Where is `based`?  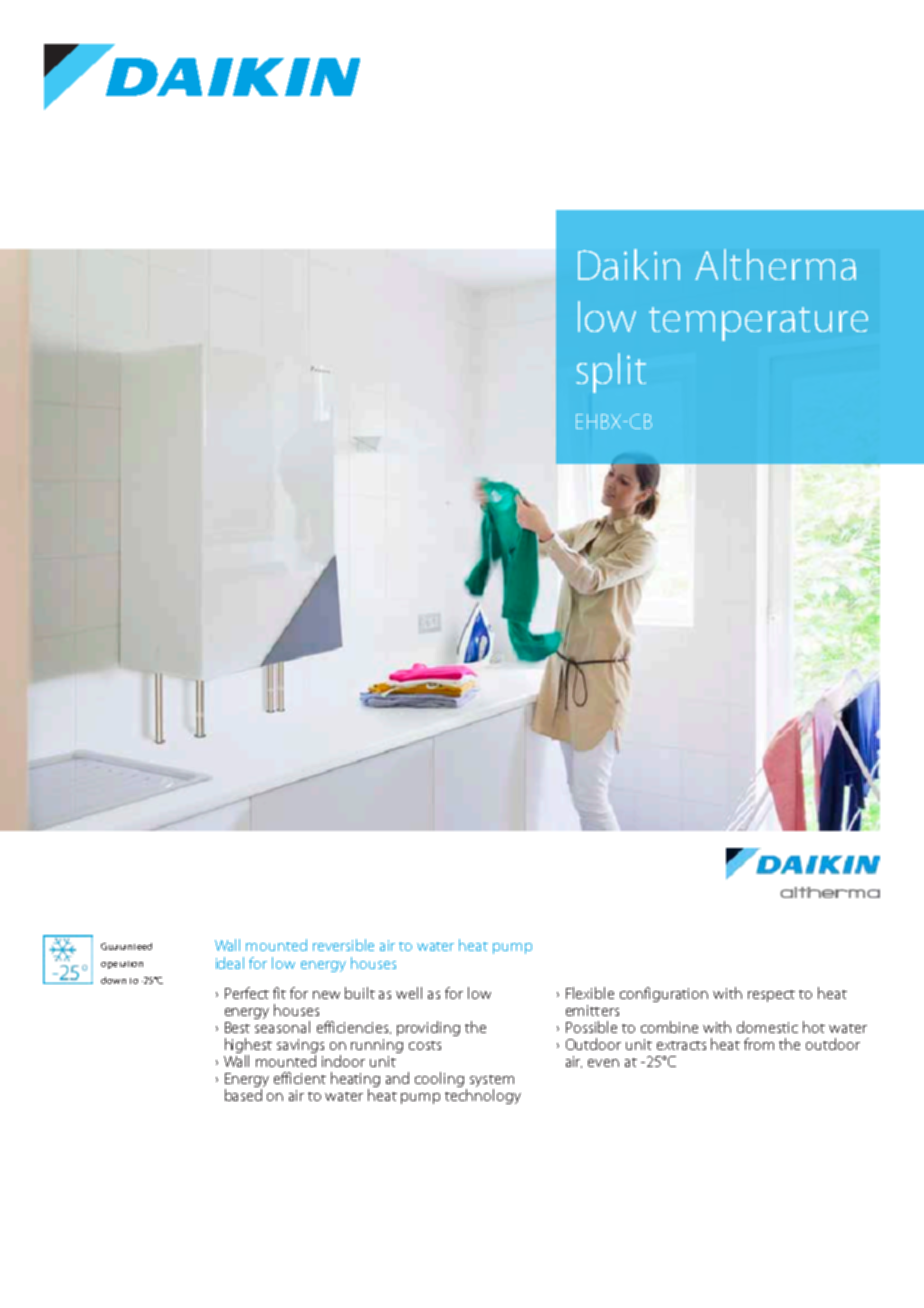 based is located at coordinates (243, 1095).
